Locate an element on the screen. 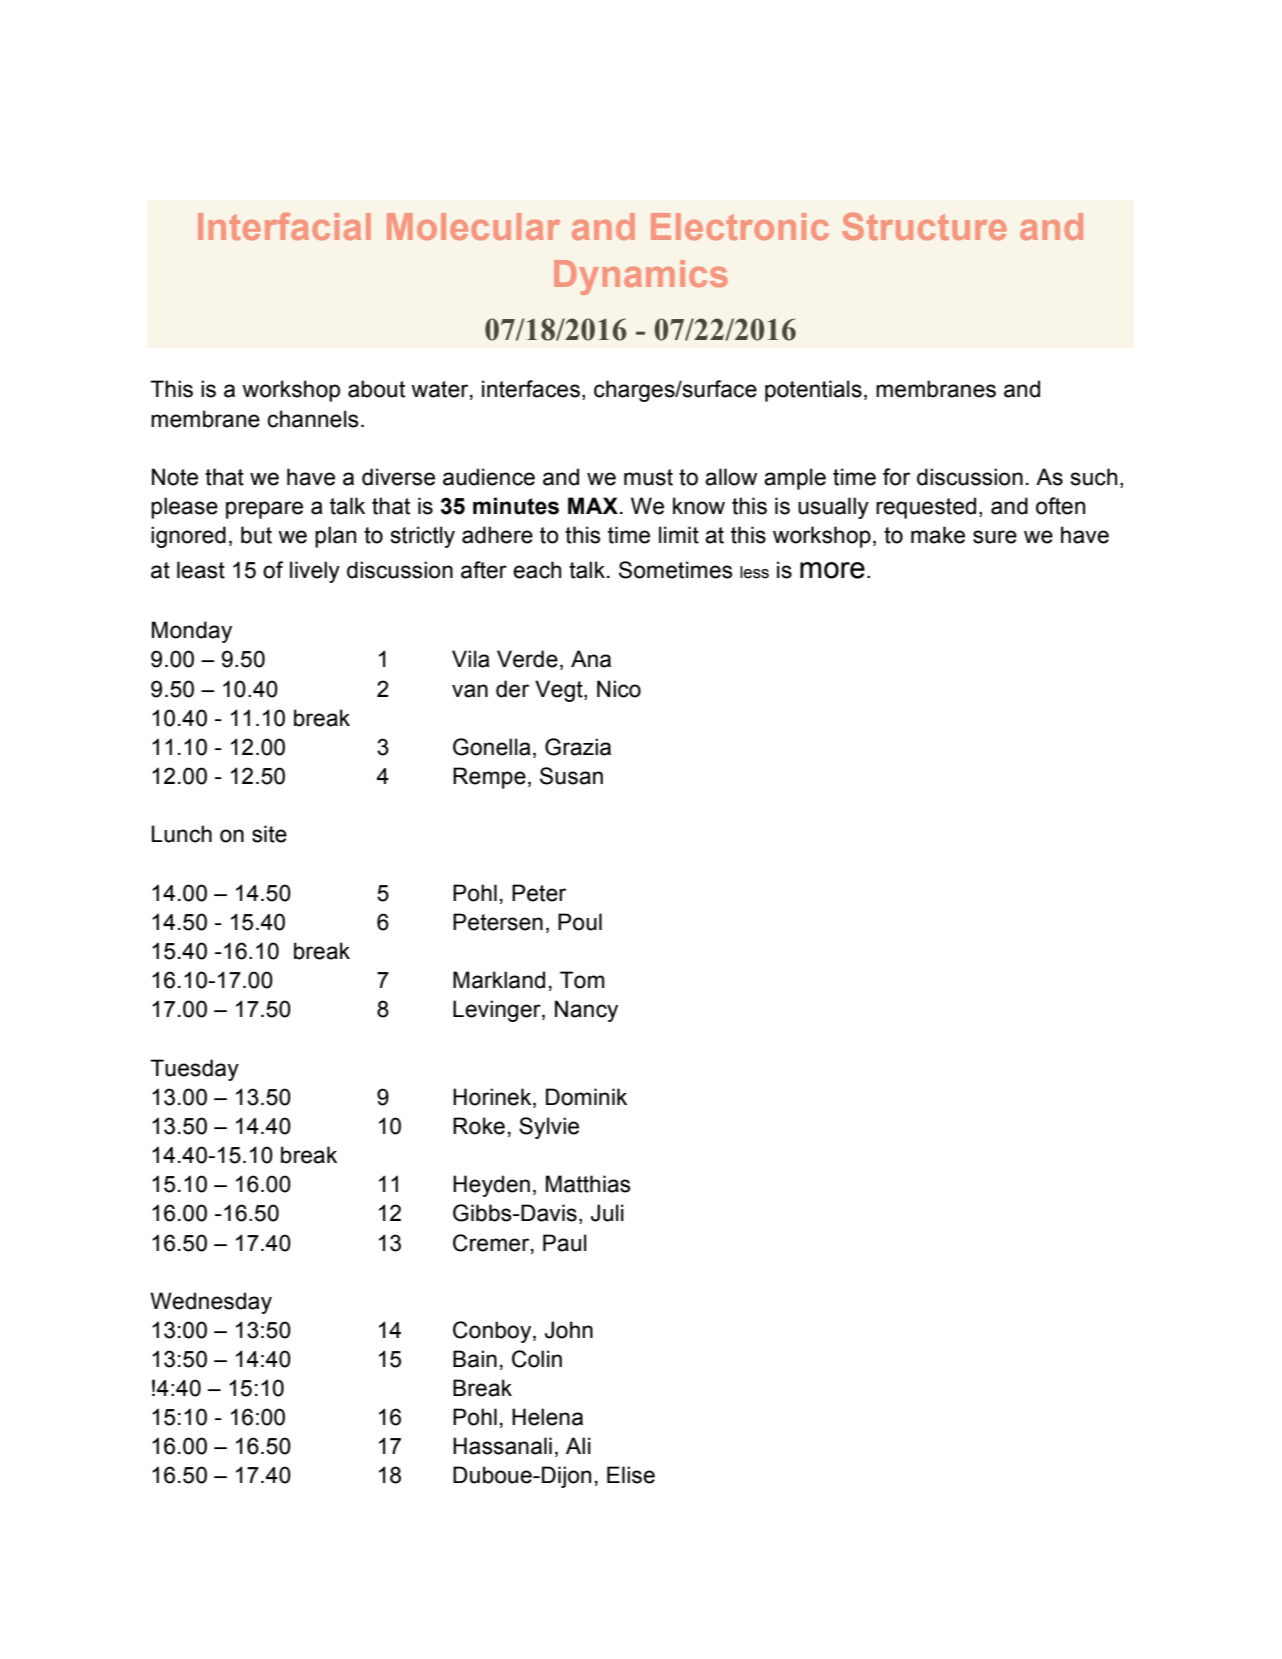 This screenshot has width=1282, height=1659. Nico is located at coordinates (619, 689).
